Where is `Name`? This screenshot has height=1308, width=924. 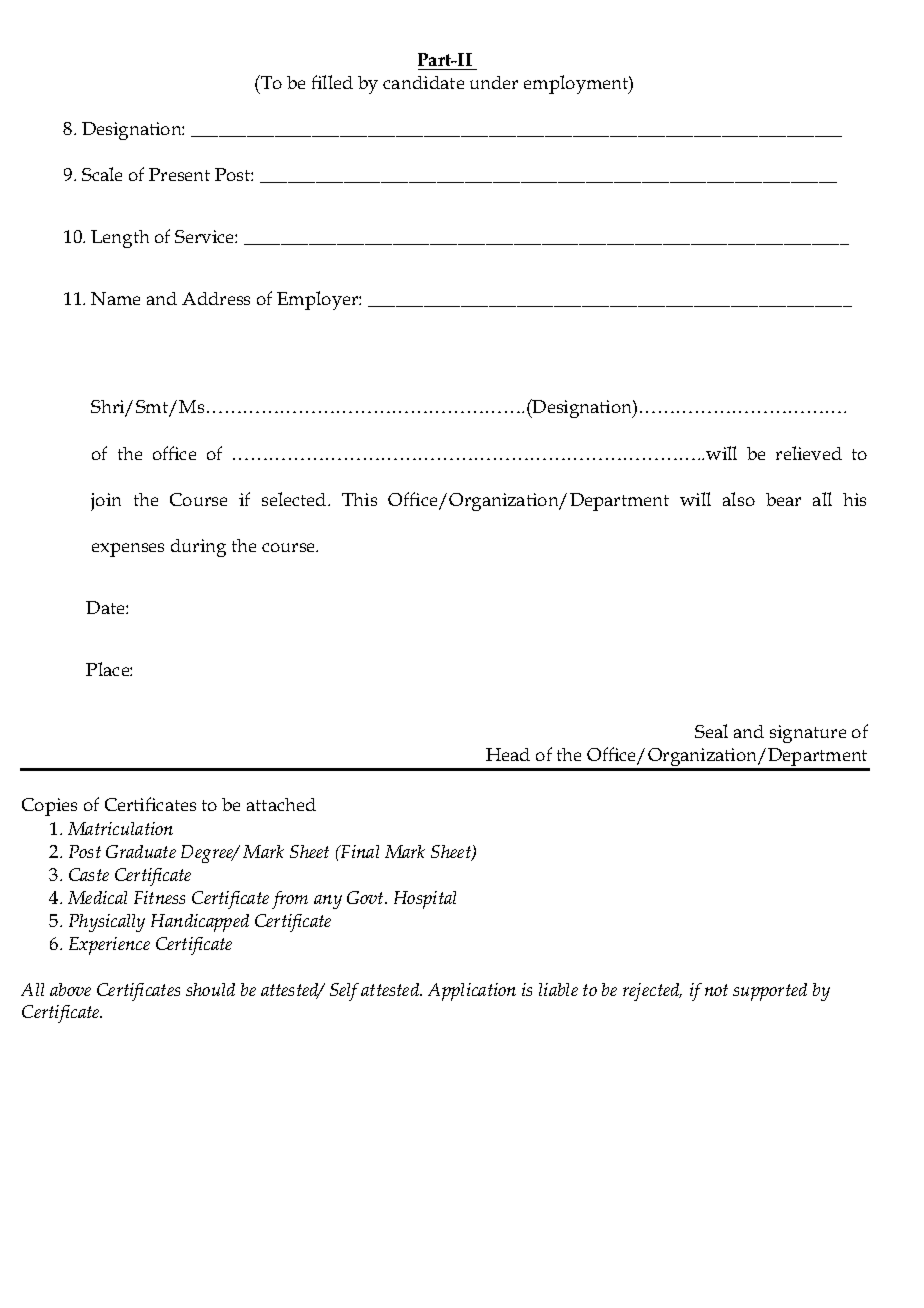 Name is located at coordinates (115, 298).
